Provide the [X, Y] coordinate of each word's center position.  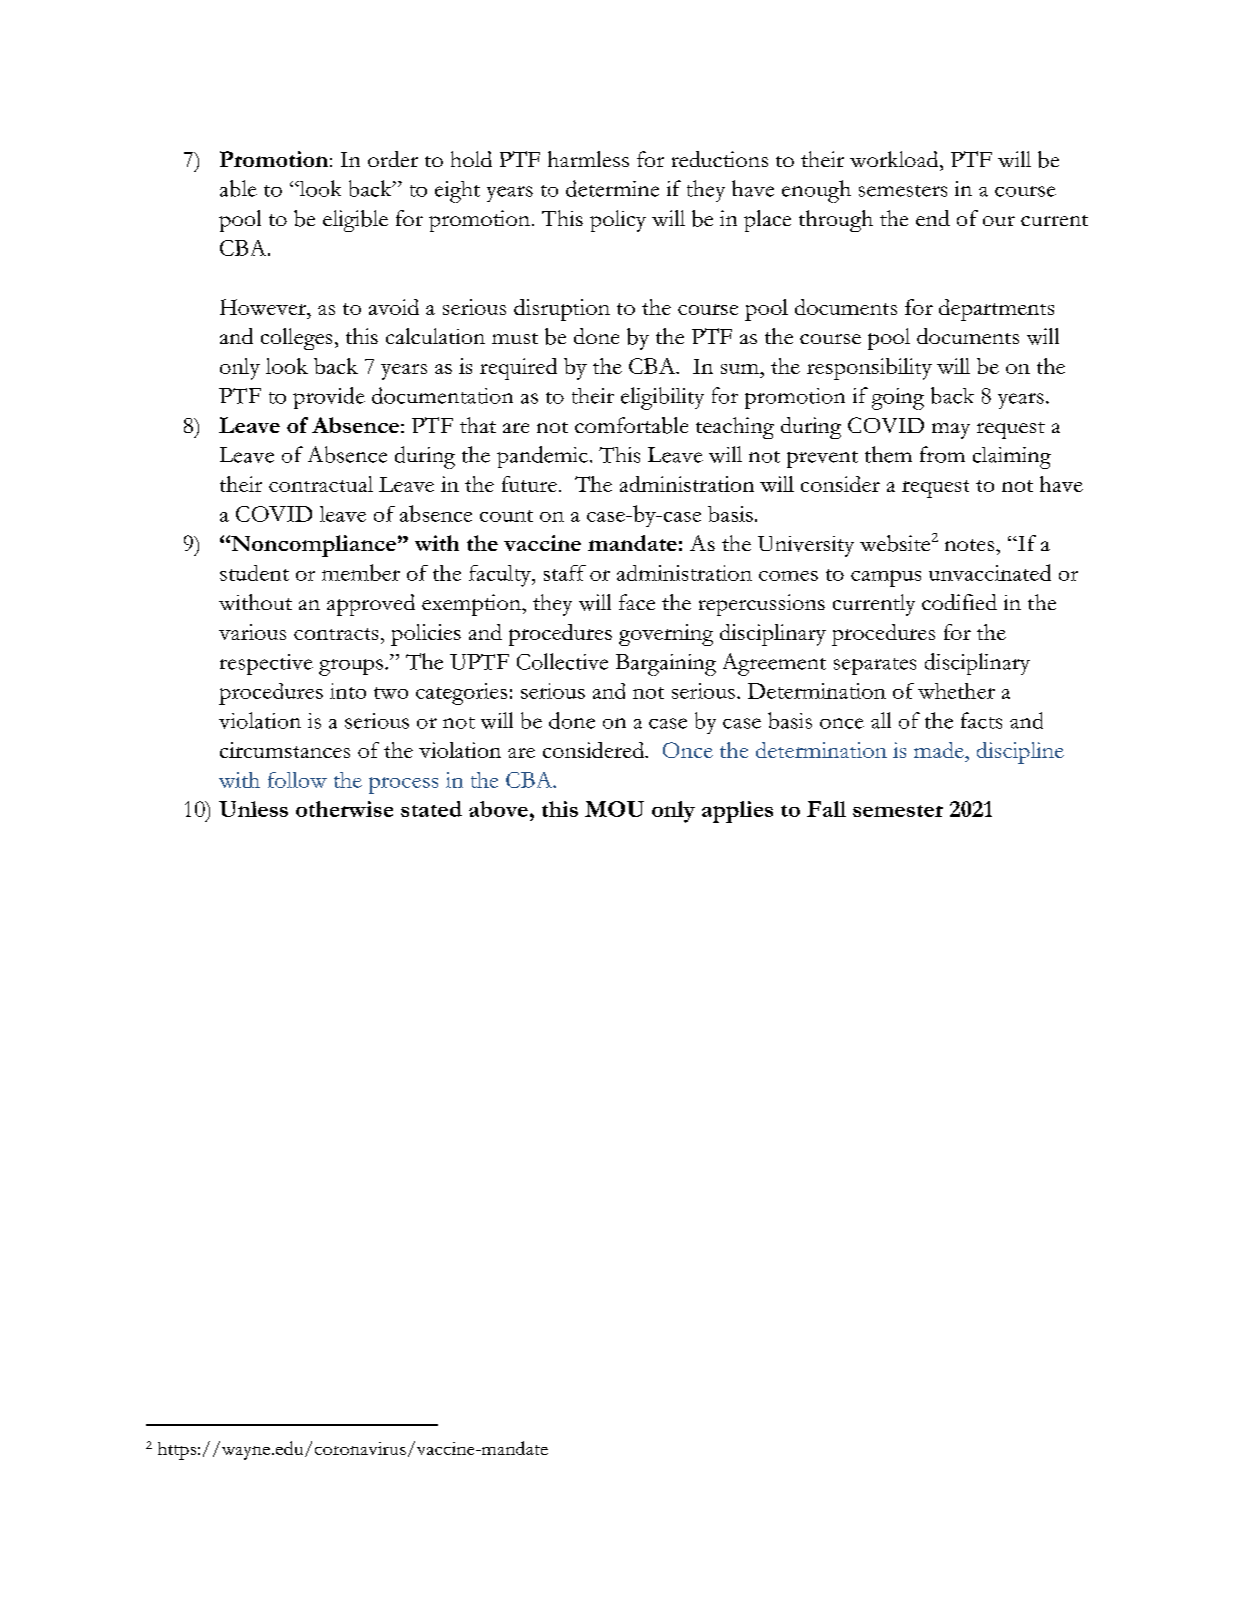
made [940, 750]
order [393, 159]
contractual [321, 484]
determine [612, 188]
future [529, 484]
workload [895, 159]
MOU [614, 809]
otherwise [344, 809]
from [942, 454]
